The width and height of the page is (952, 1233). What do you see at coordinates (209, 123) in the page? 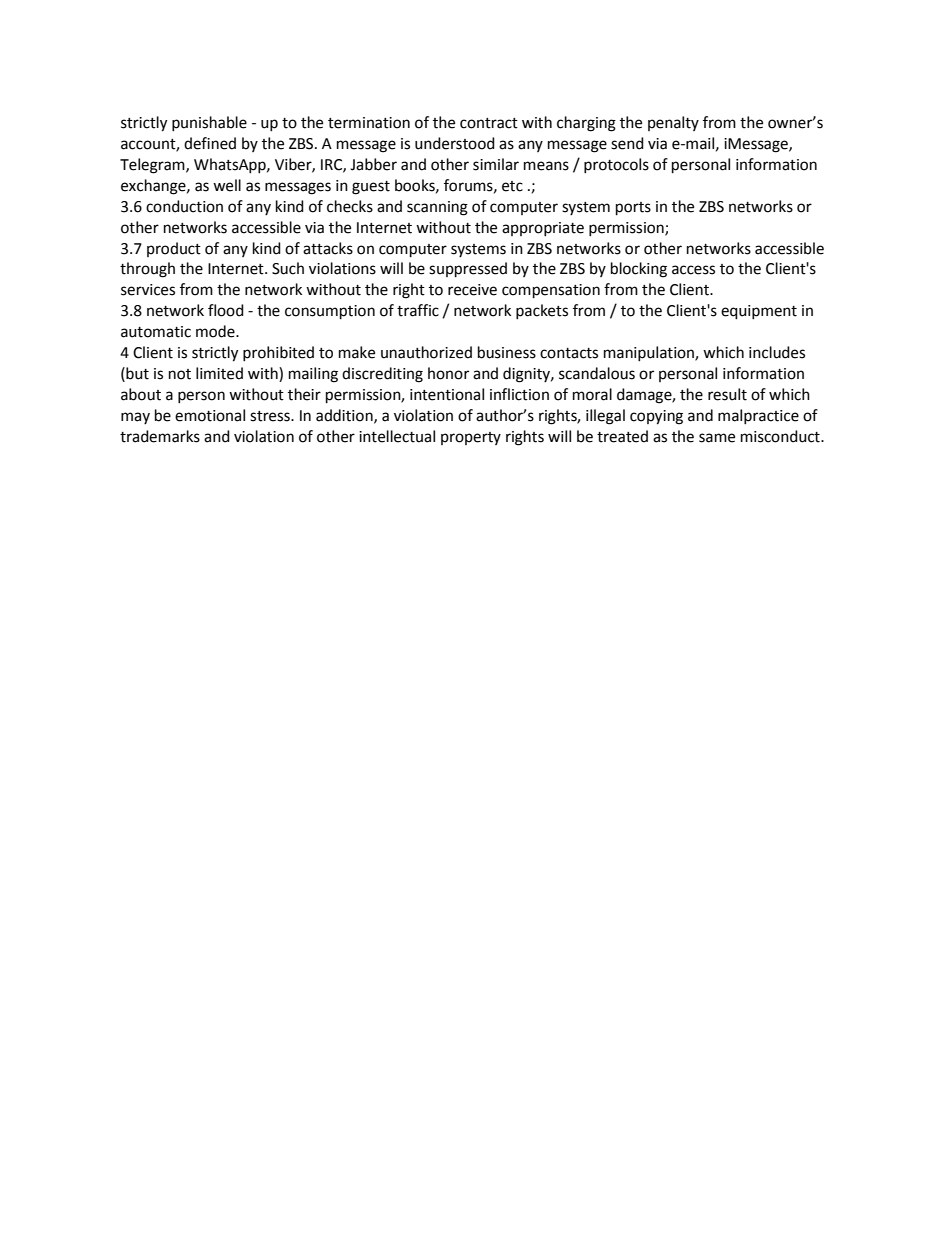
I see `punishable` at bounding box center [209, 123].
